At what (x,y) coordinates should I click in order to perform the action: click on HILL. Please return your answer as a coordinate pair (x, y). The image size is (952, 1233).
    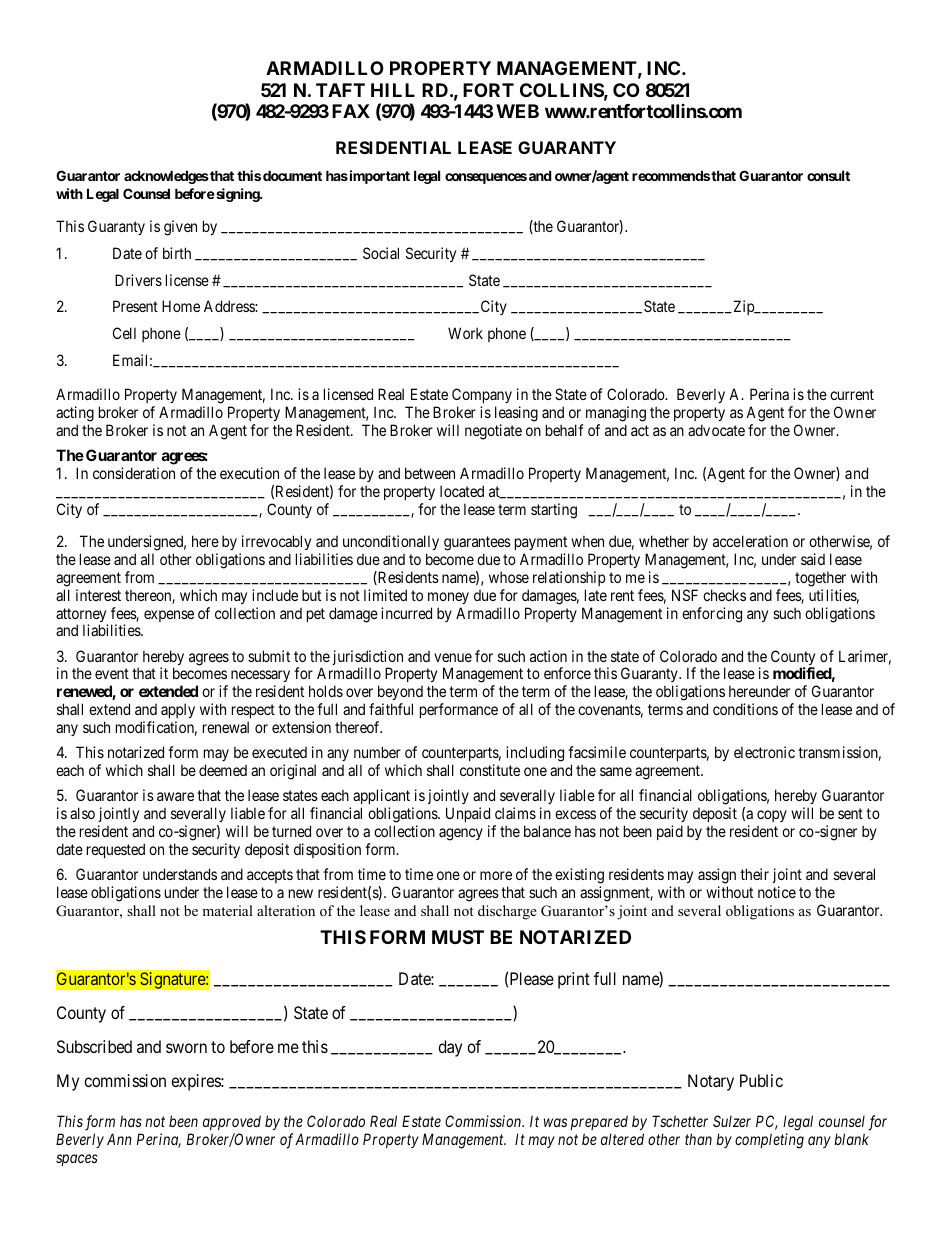
    Looking at the image, I should click on (393, 90).
